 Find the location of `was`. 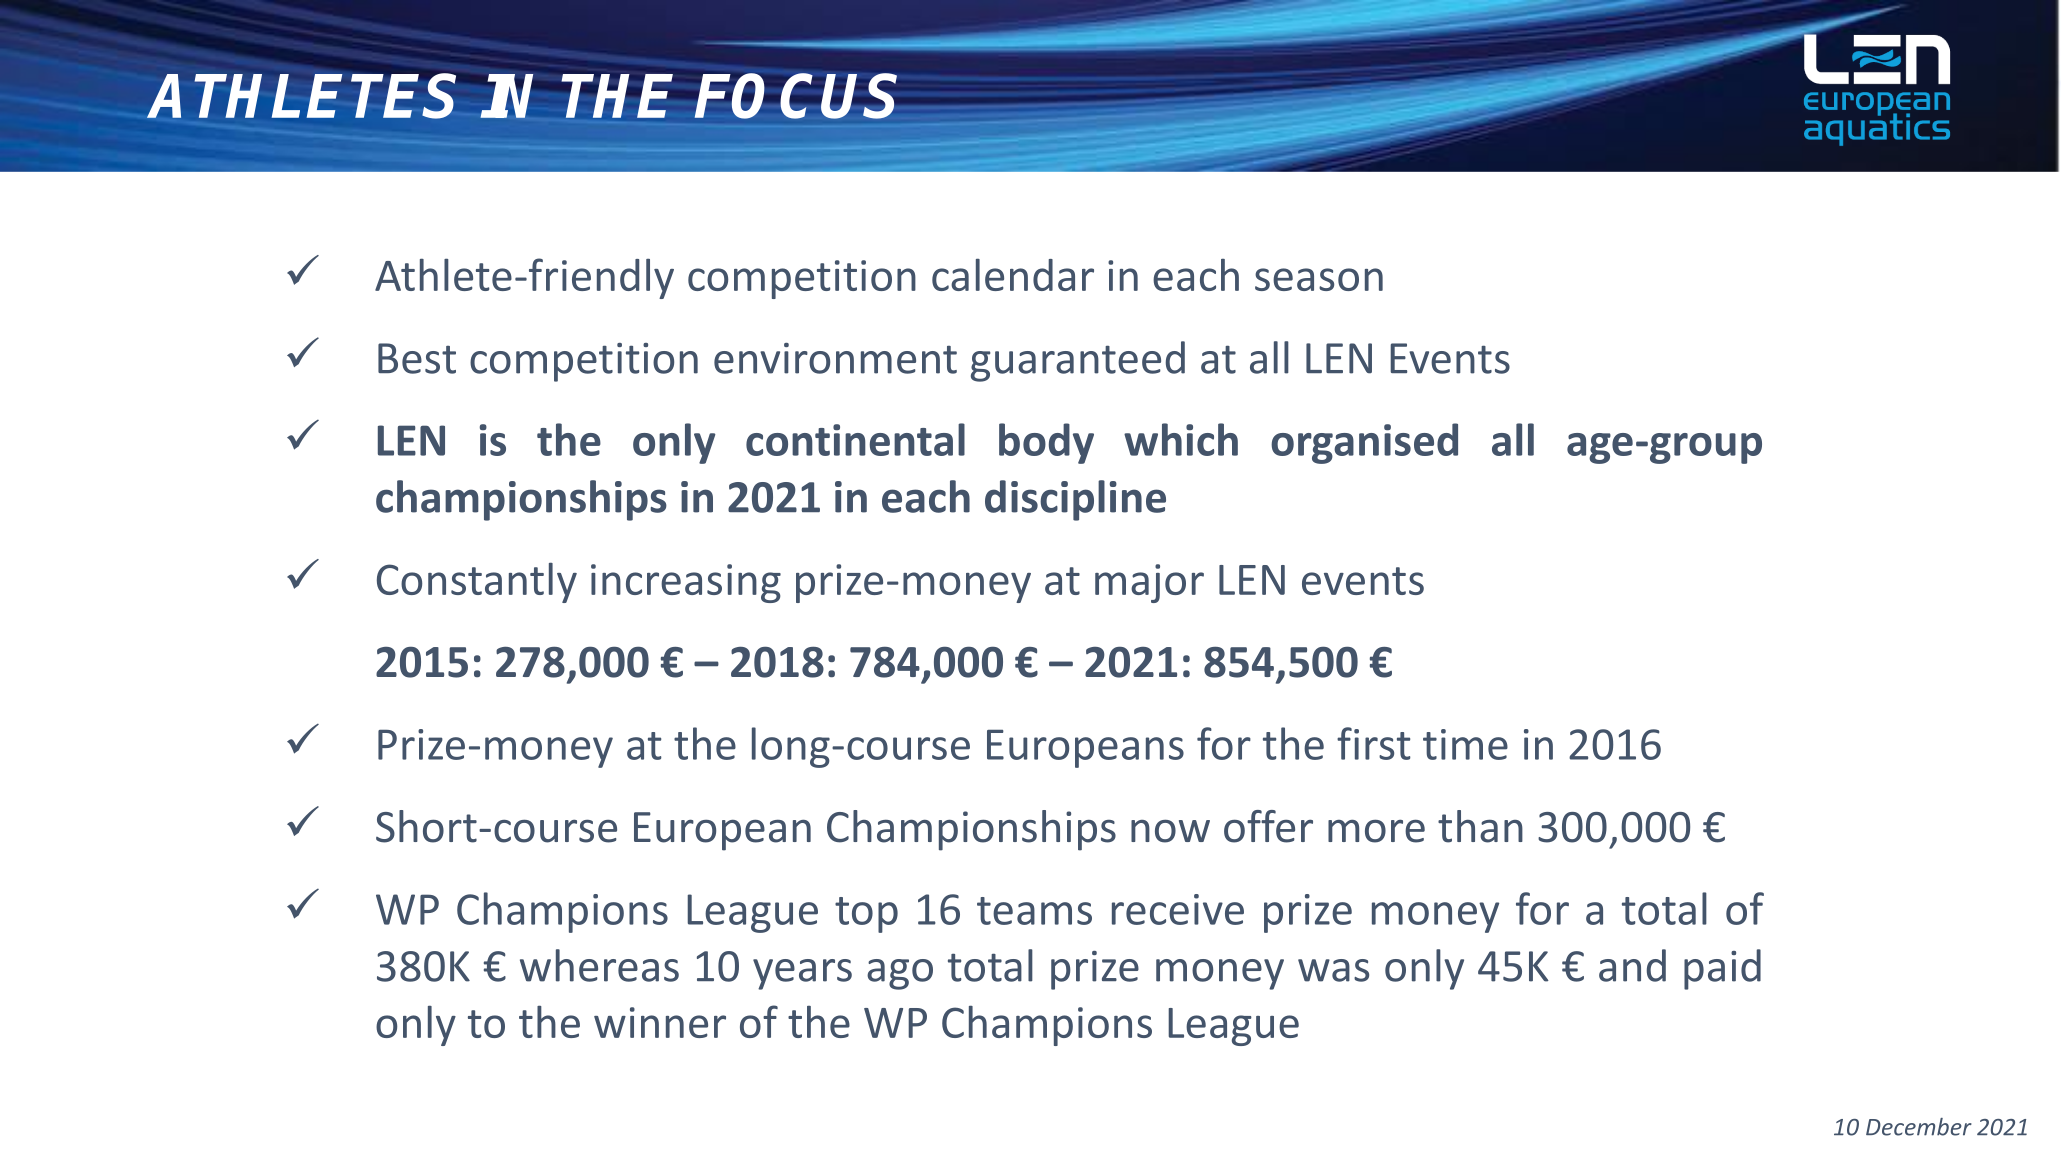

was is located at coordinates (1333, 970).
